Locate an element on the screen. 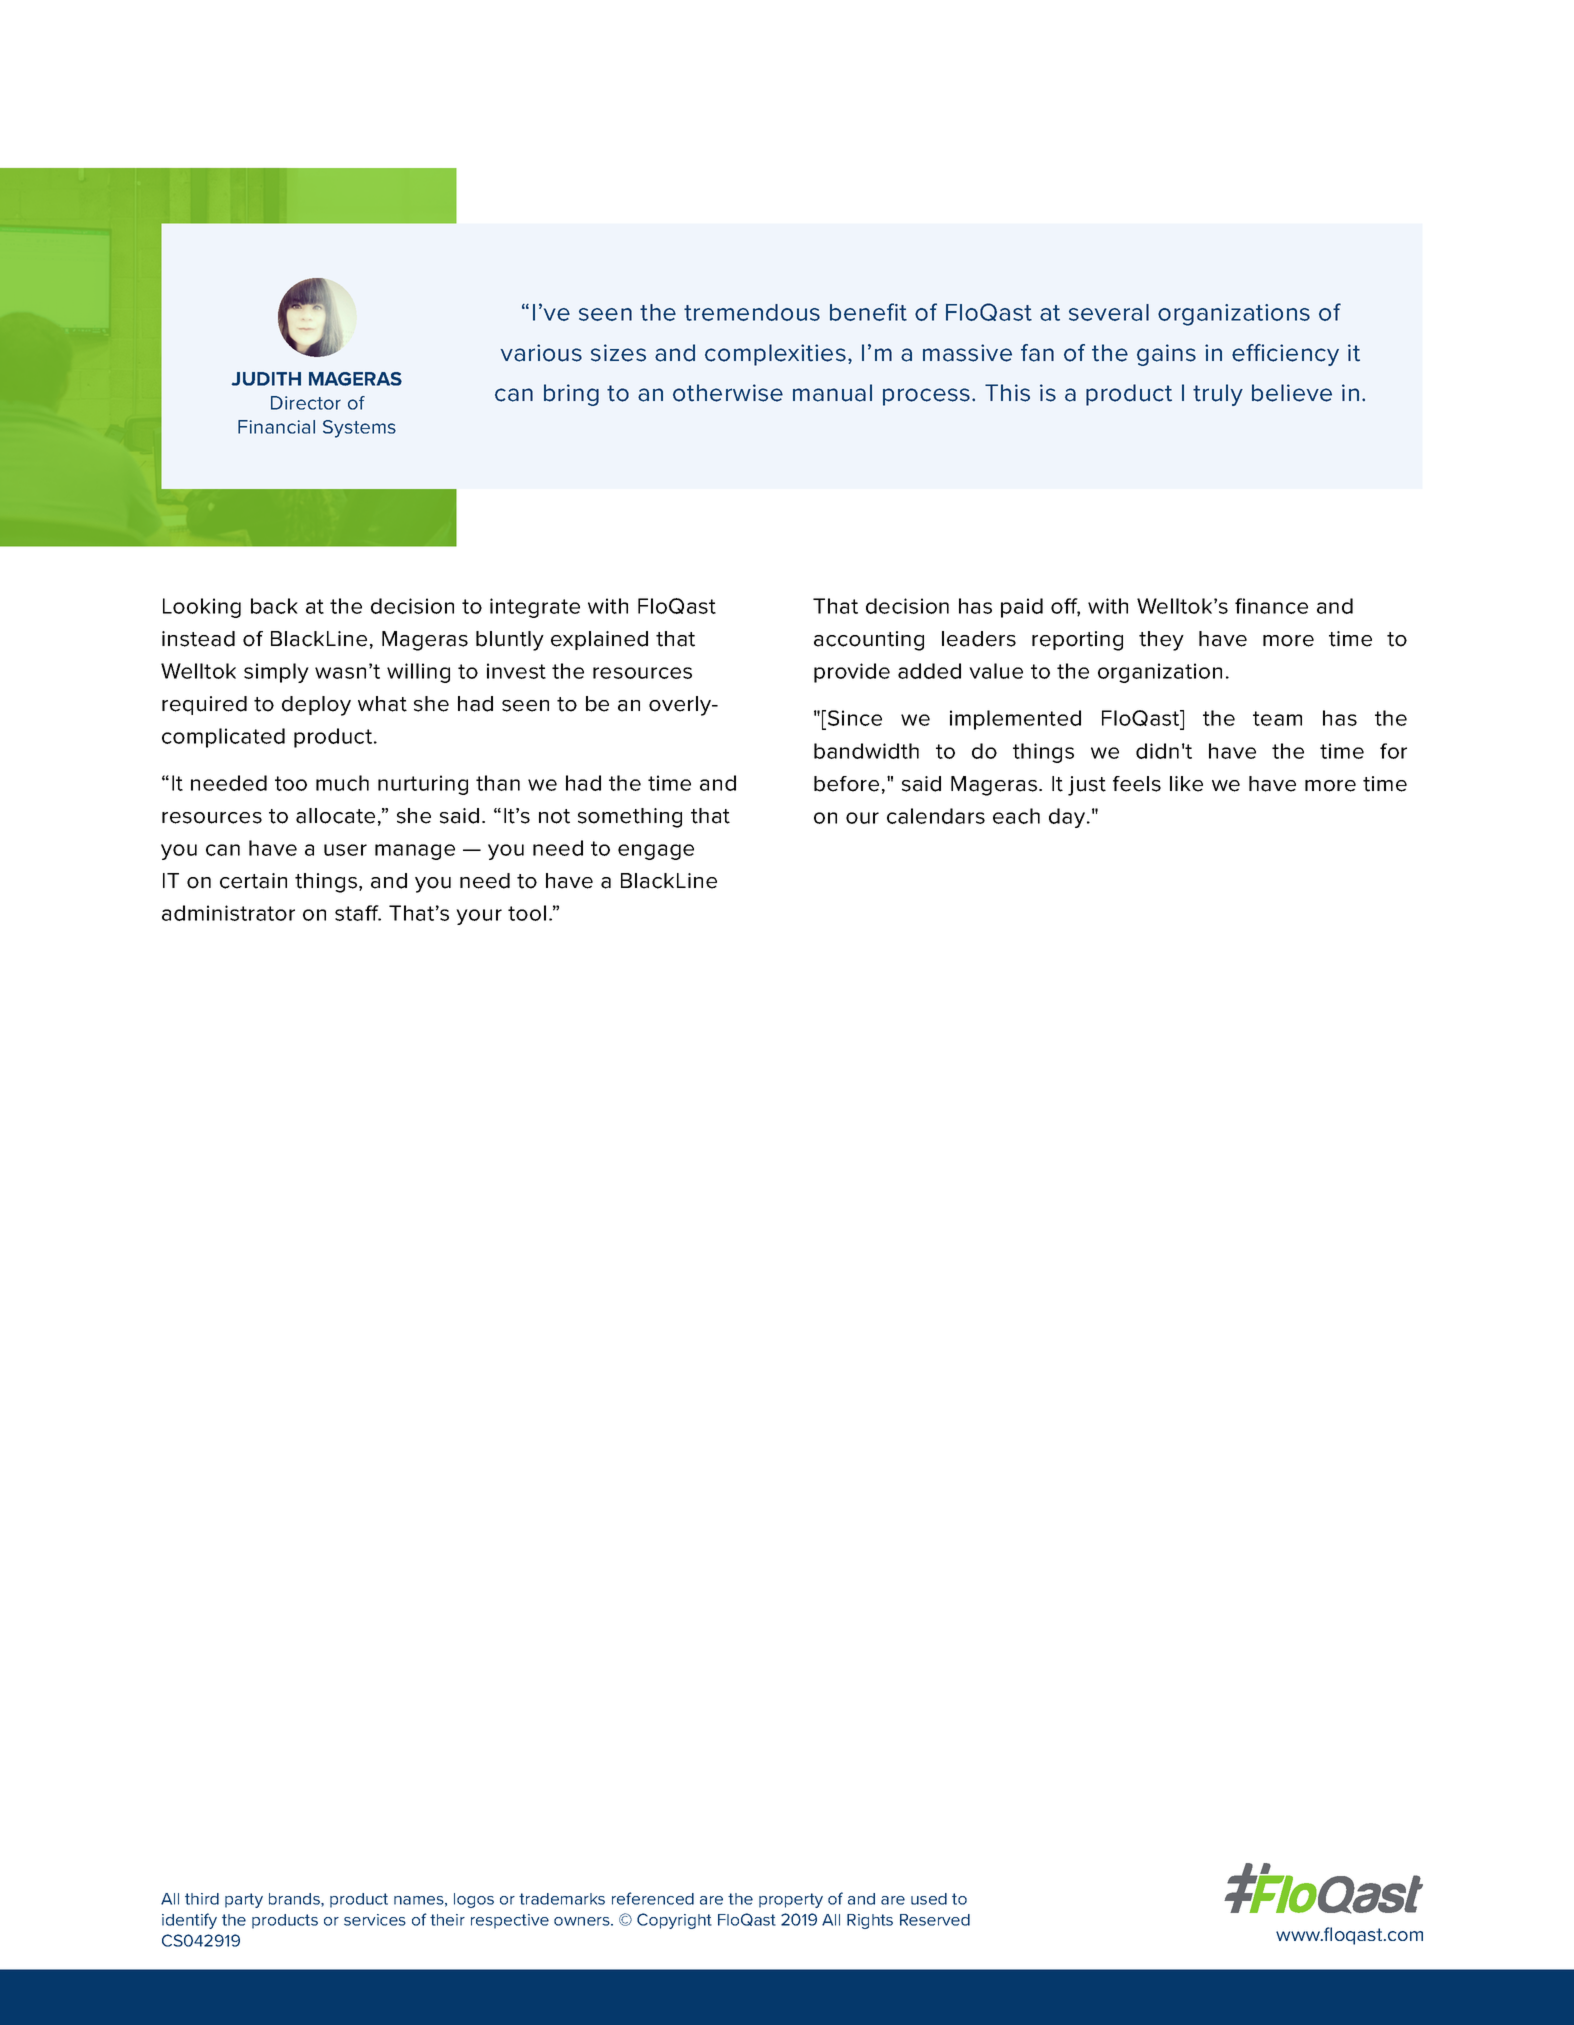 This screenshot has height=2025, width=1574. complexities is located at coordinates (775, 355).
